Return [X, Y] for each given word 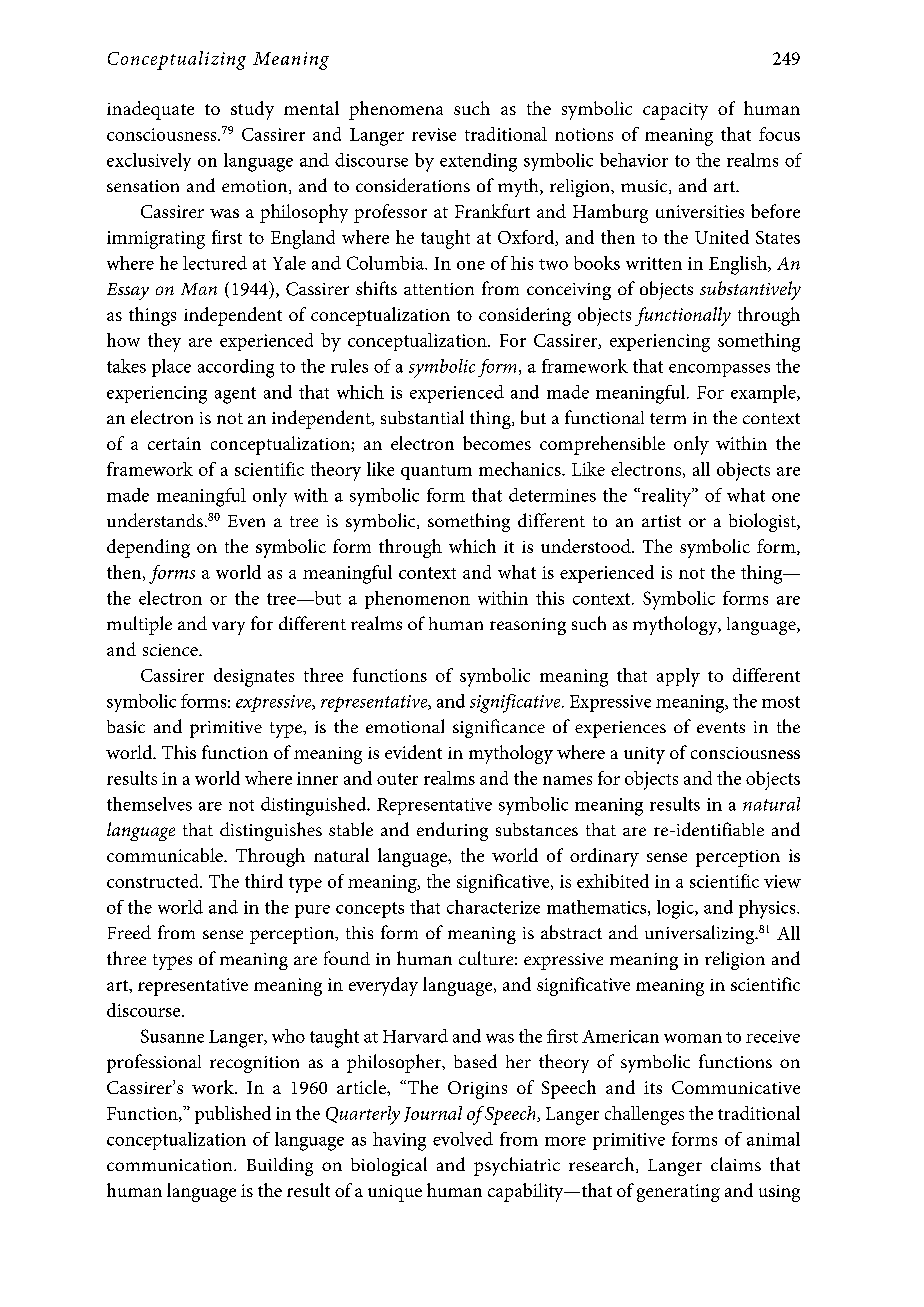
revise [434, 134]
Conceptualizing [177, 60]
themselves [149, 804]
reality [666, 497]
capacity [675, 111]
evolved [463, 1139]
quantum [436, 472]
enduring [452, 831]
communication [171, 1165]
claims [736, 1164]
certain [174, 443]
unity [644, 755]
